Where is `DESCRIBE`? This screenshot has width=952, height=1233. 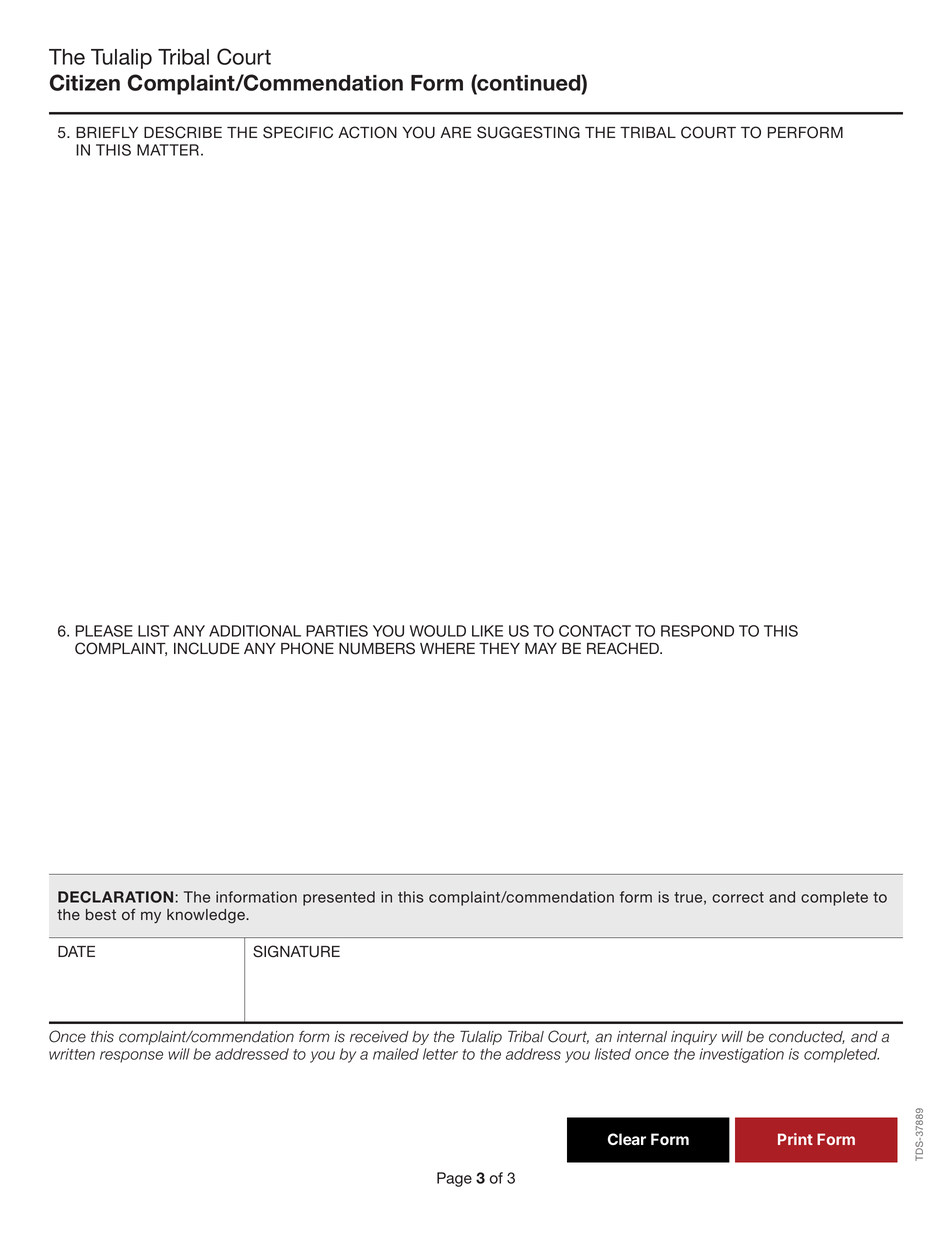 DESCRIBE is located at coordinates (183, 132).
